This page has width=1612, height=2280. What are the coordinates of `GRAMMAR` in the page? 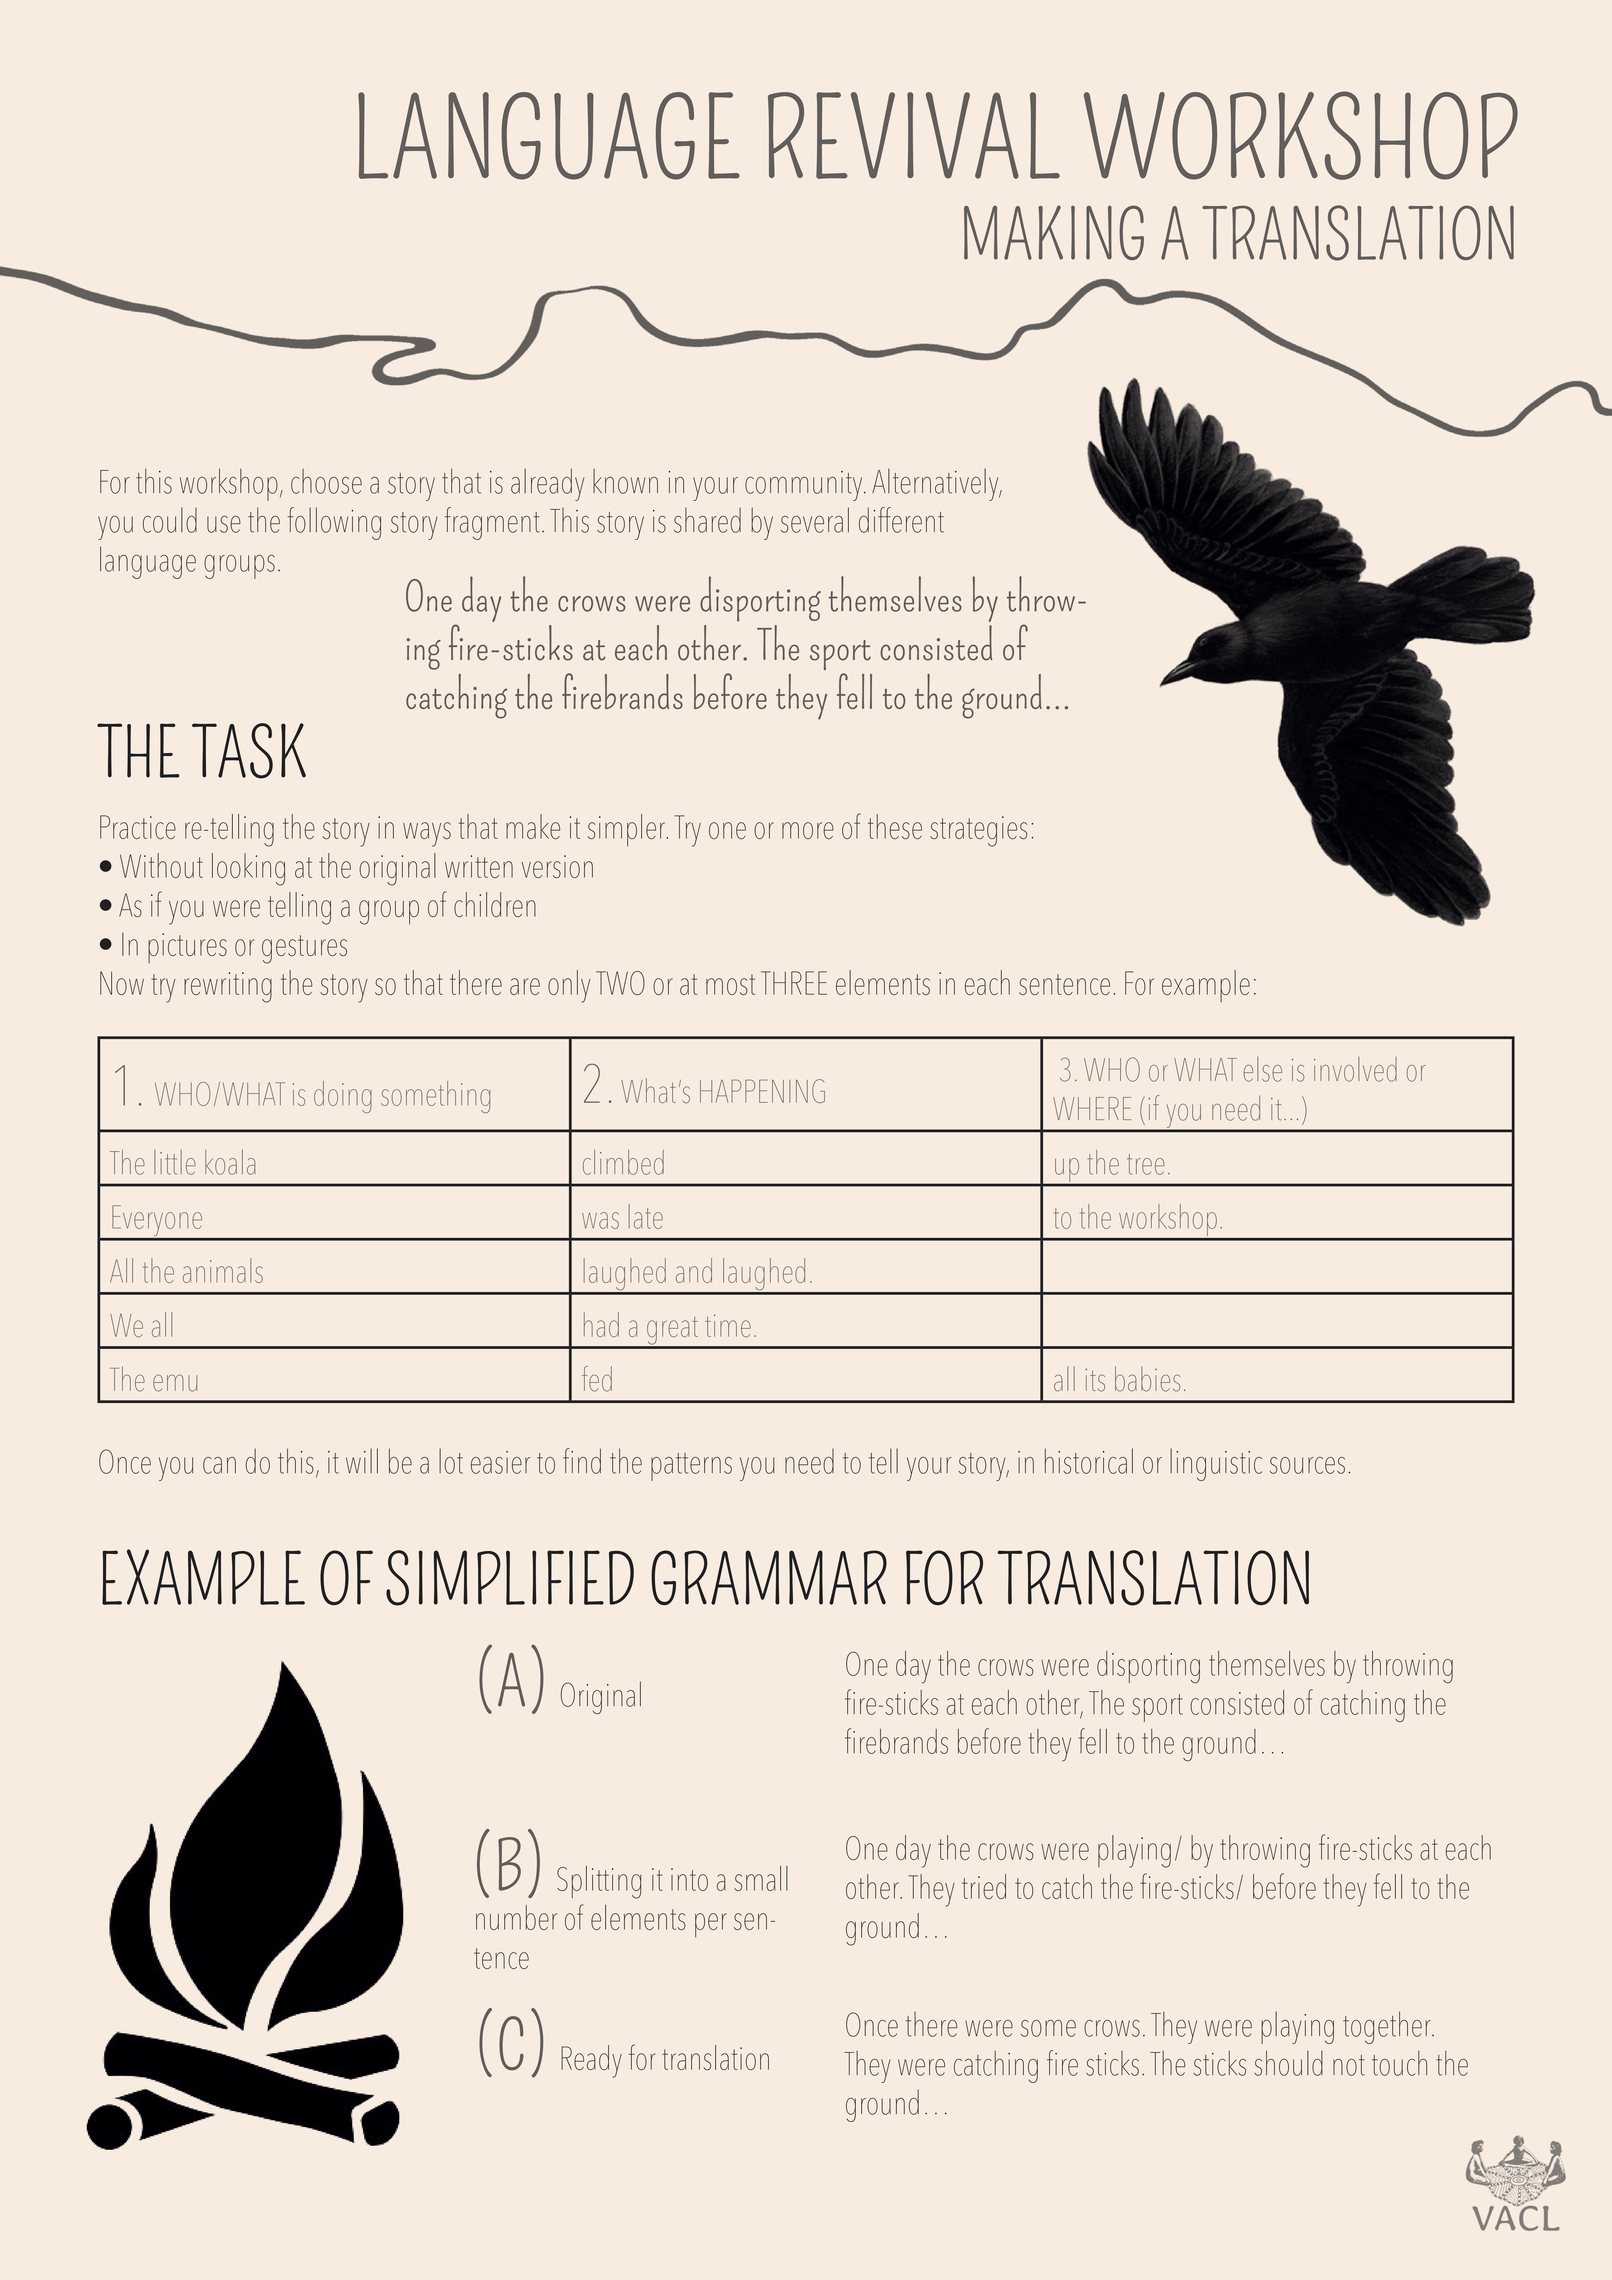 It's located at (769, 1577).
